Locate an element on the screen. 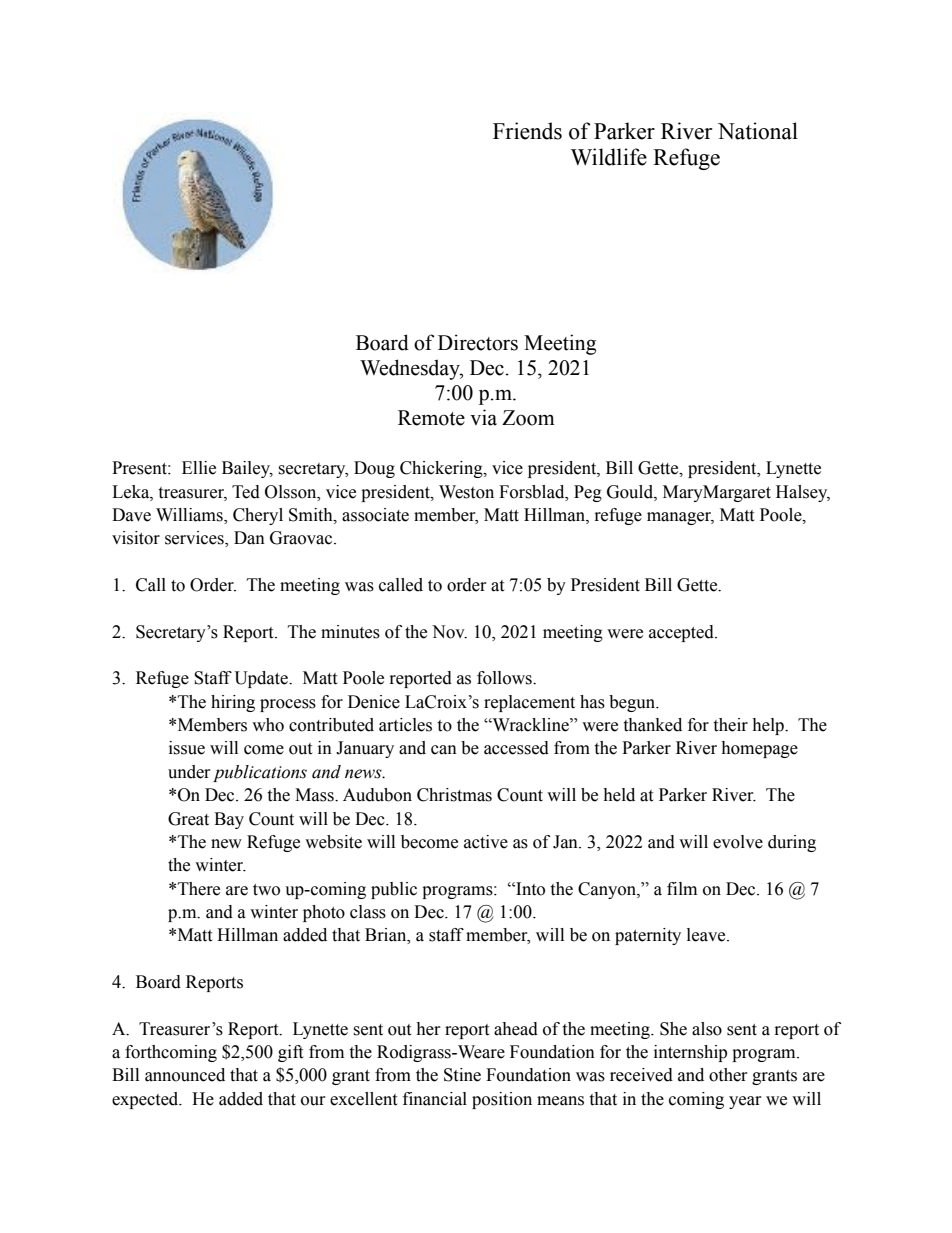 This screenshot has height=1233, width=952. Update is located at coordinates (262, 679).
